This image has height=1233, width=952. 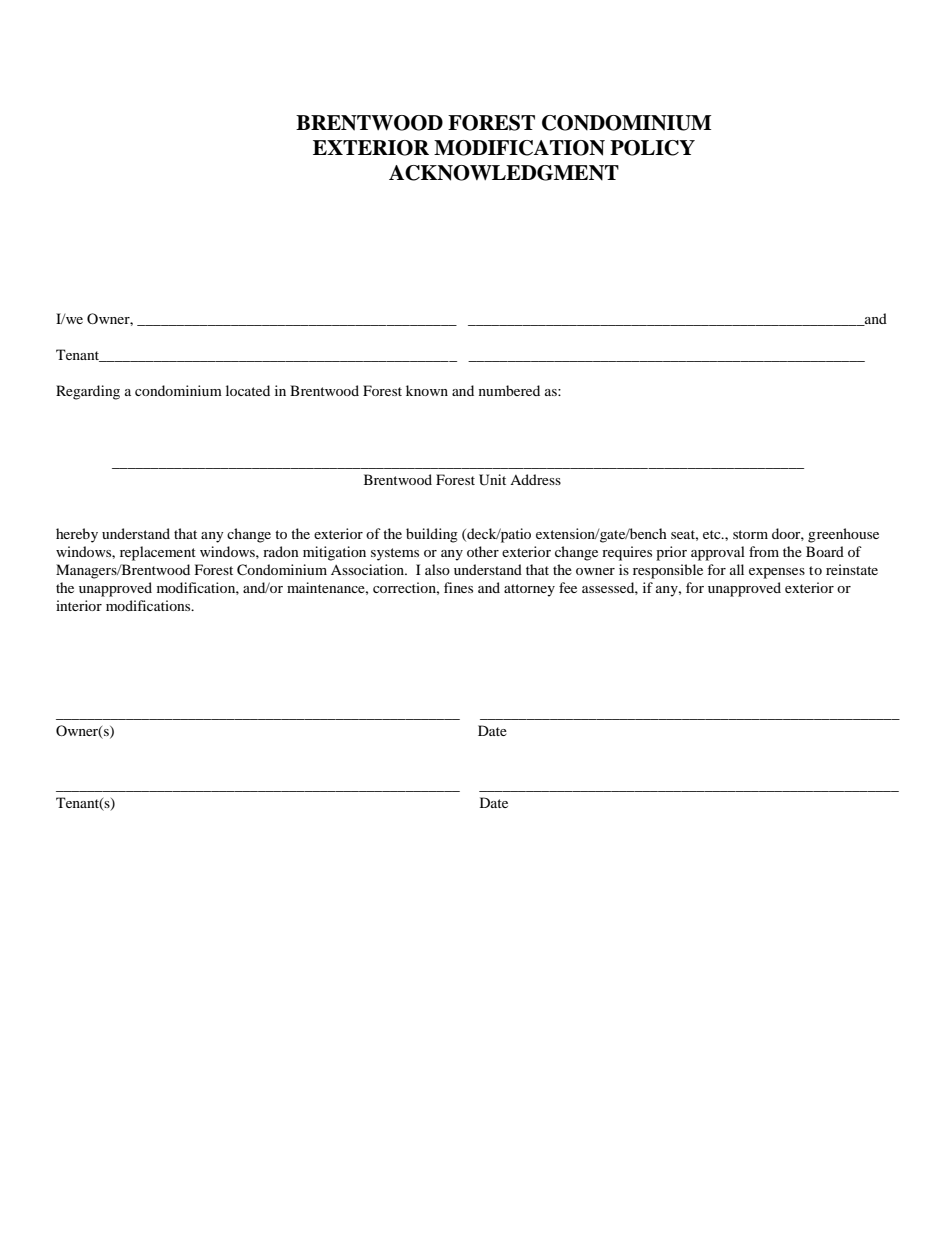 I want to click on located, so click(x=248, y=390).
